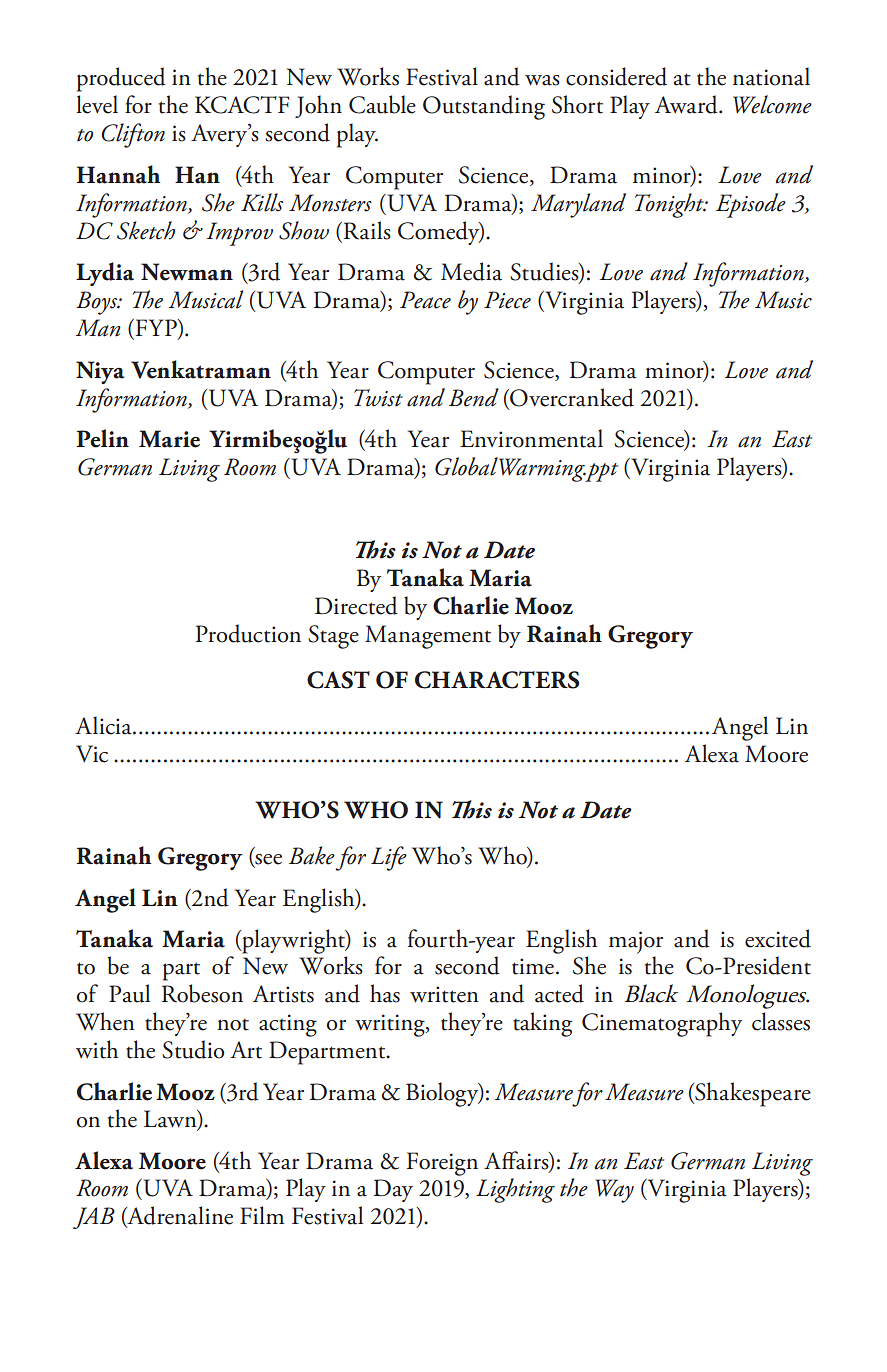  Describe the element at coordinates (484, 107) in the document. I see `Outstanding` at that location.
